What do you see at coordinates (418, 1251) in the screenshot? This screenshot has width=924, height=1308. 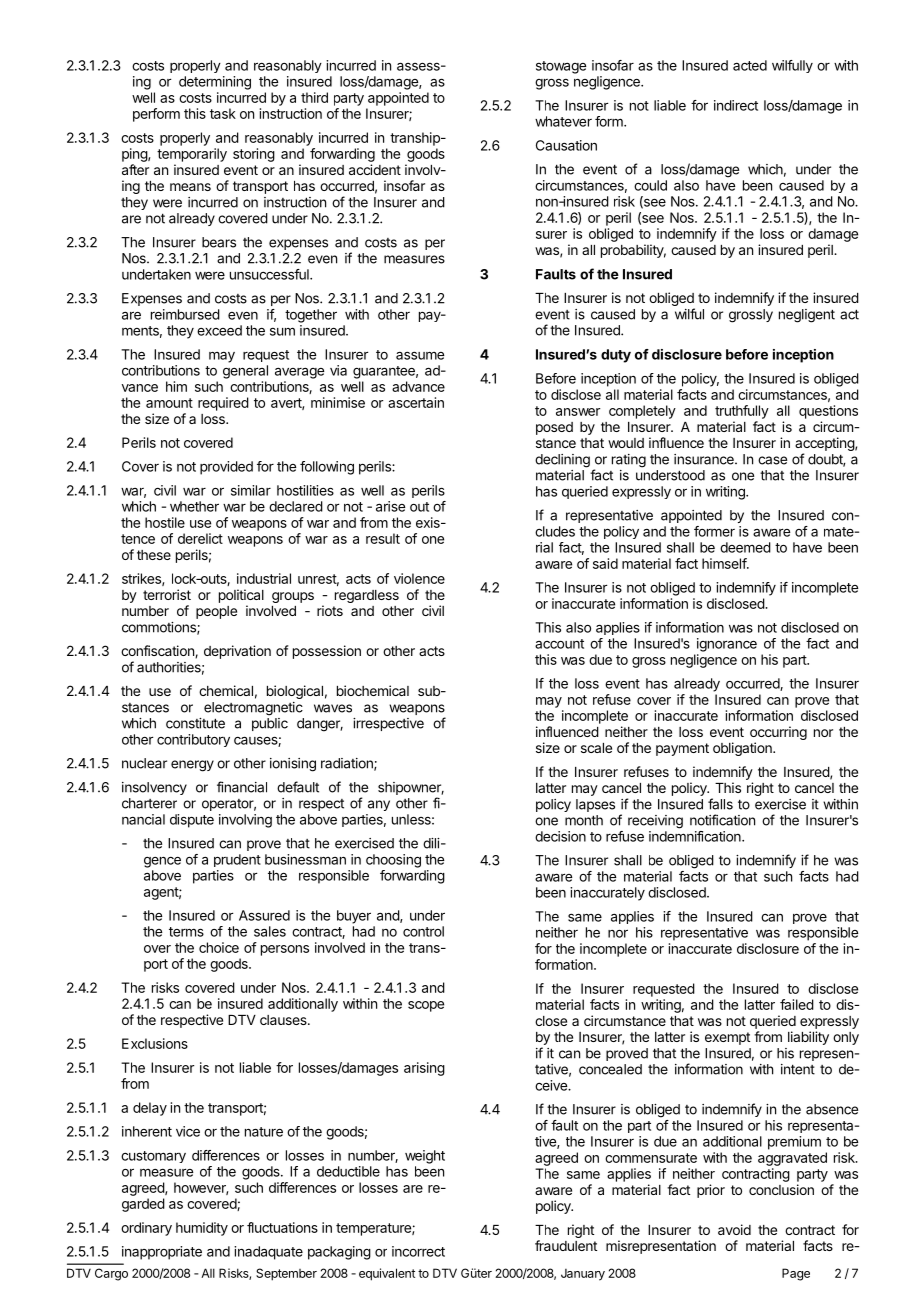 I see `incorrect` at bounding box center [418, 1251].
